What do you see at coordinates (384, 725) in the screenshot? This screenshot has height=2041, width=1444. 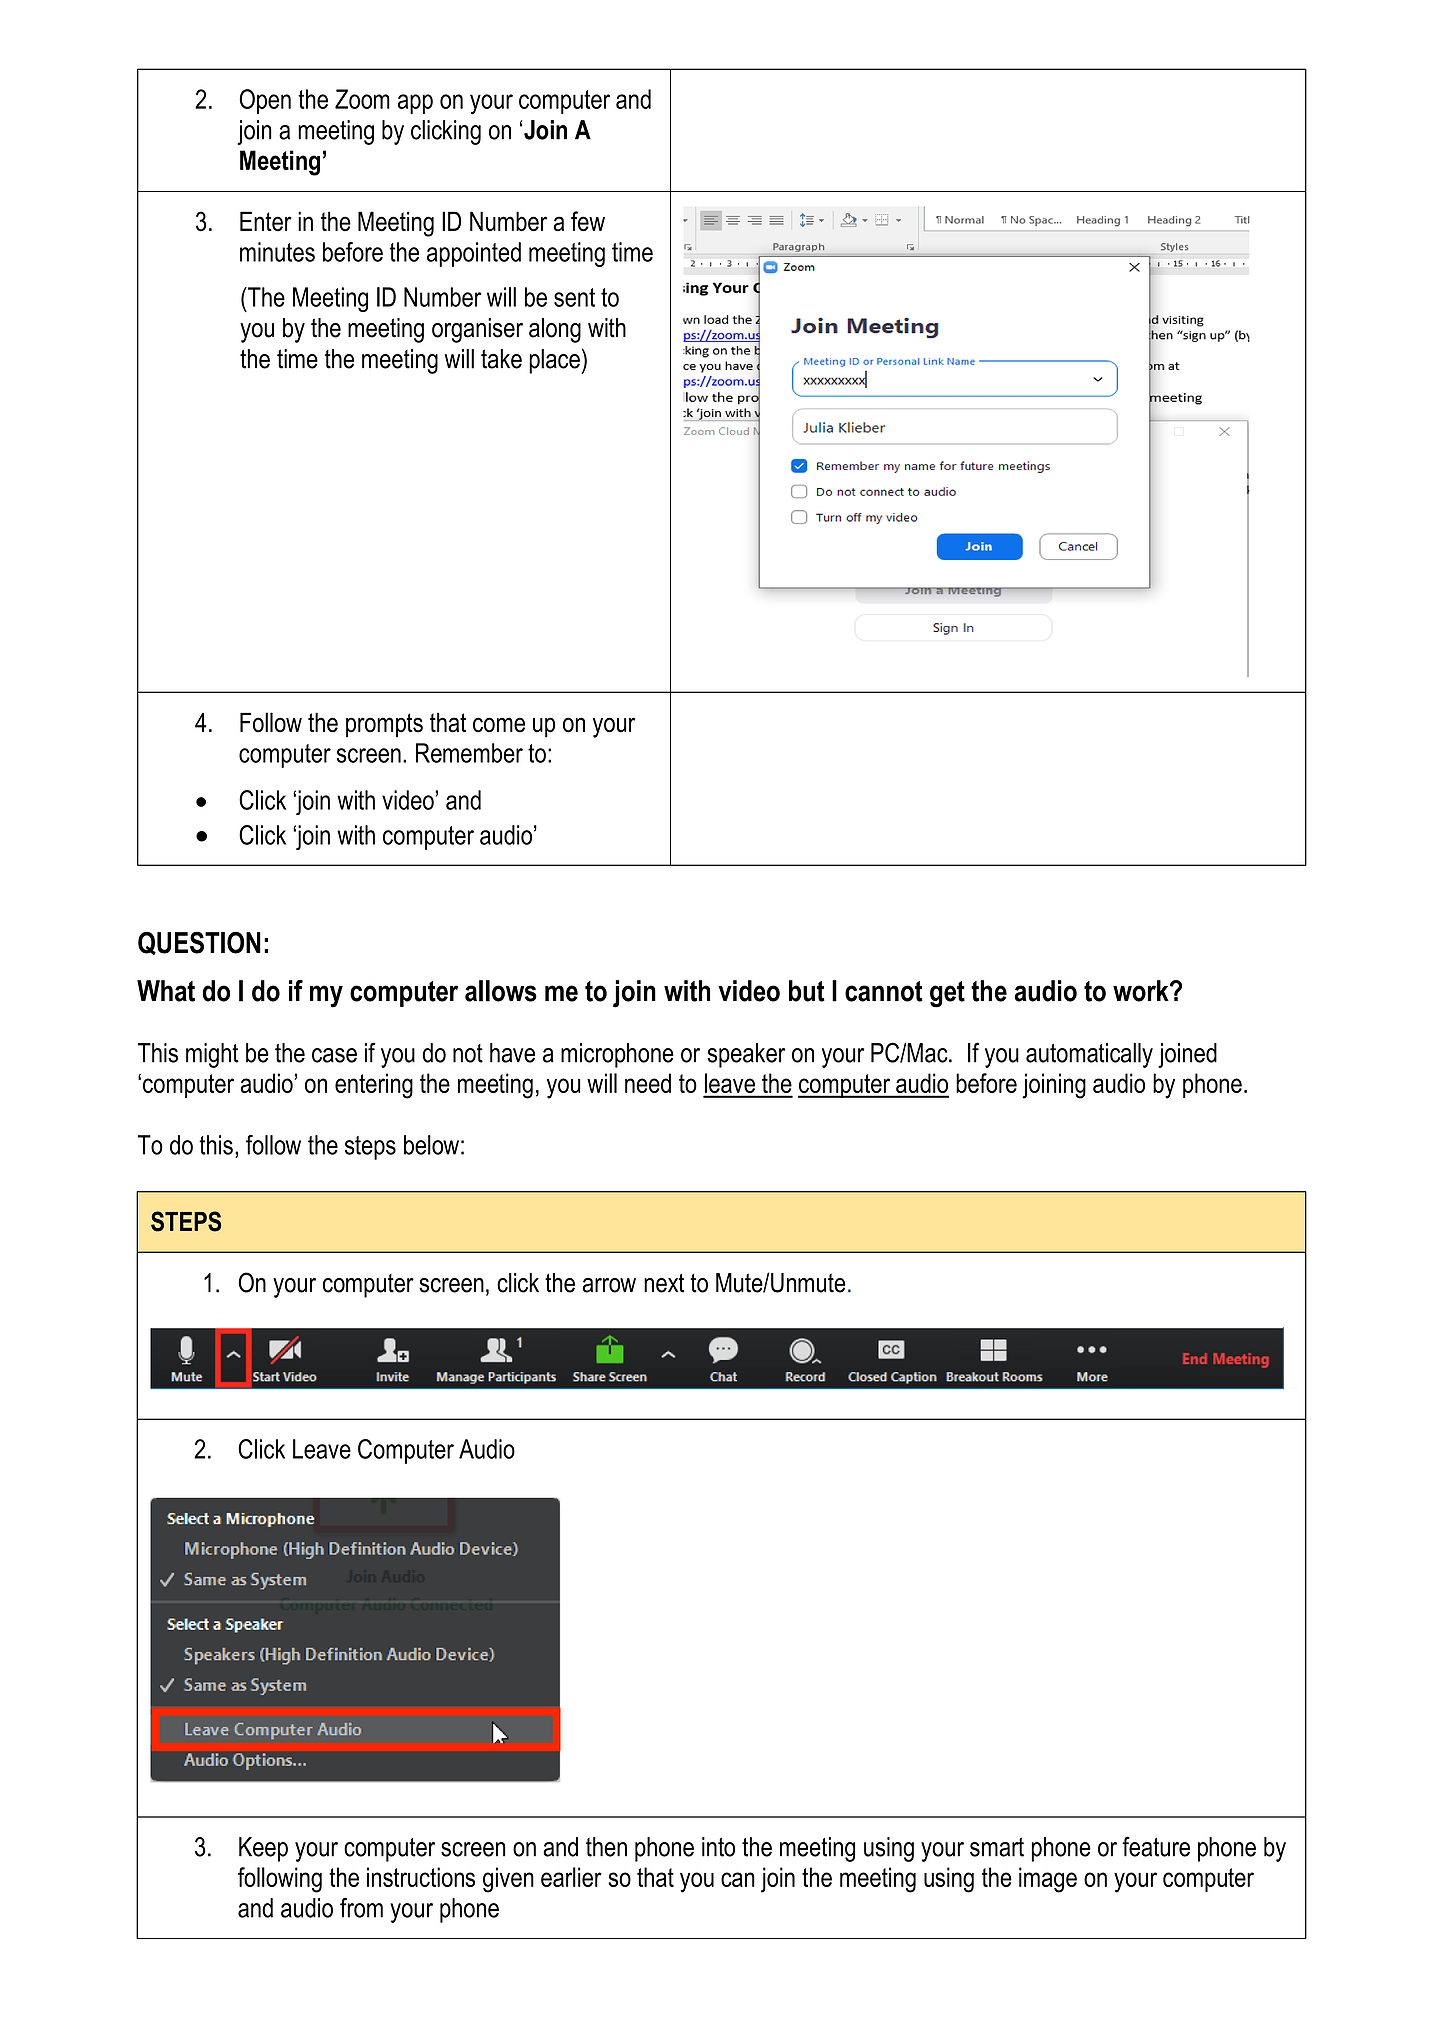 I see `prompts` at bounding box center [384, 725].
